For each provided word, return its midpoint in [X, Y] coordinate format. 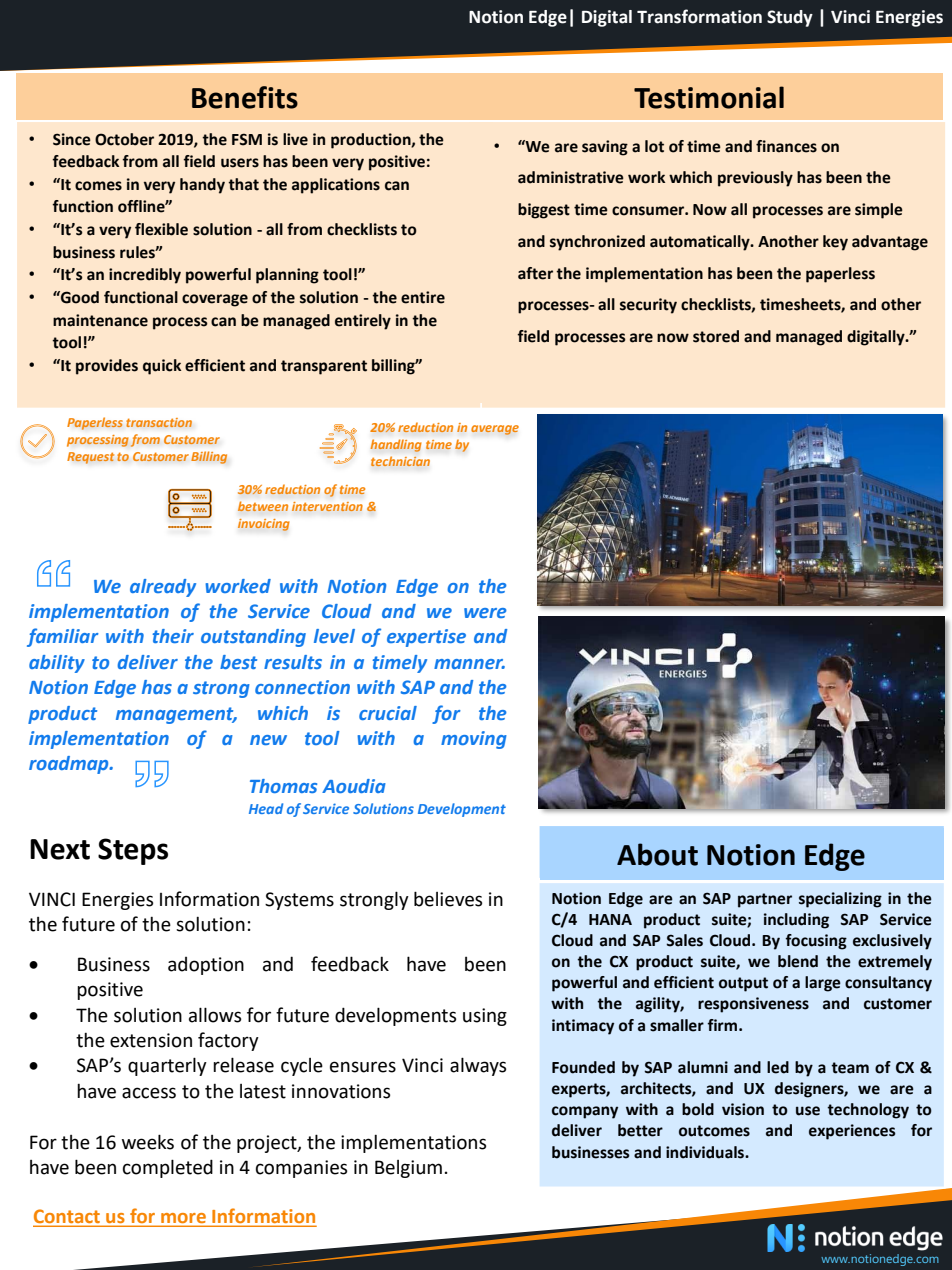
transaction [159, 422]
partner [765, 900]
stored [716, 336]
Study [790, 18]
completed [168, 1168]
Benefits [245, 97]
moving [474, 740]
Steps [133, 851]
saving [605, 148]
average [495, 430]
